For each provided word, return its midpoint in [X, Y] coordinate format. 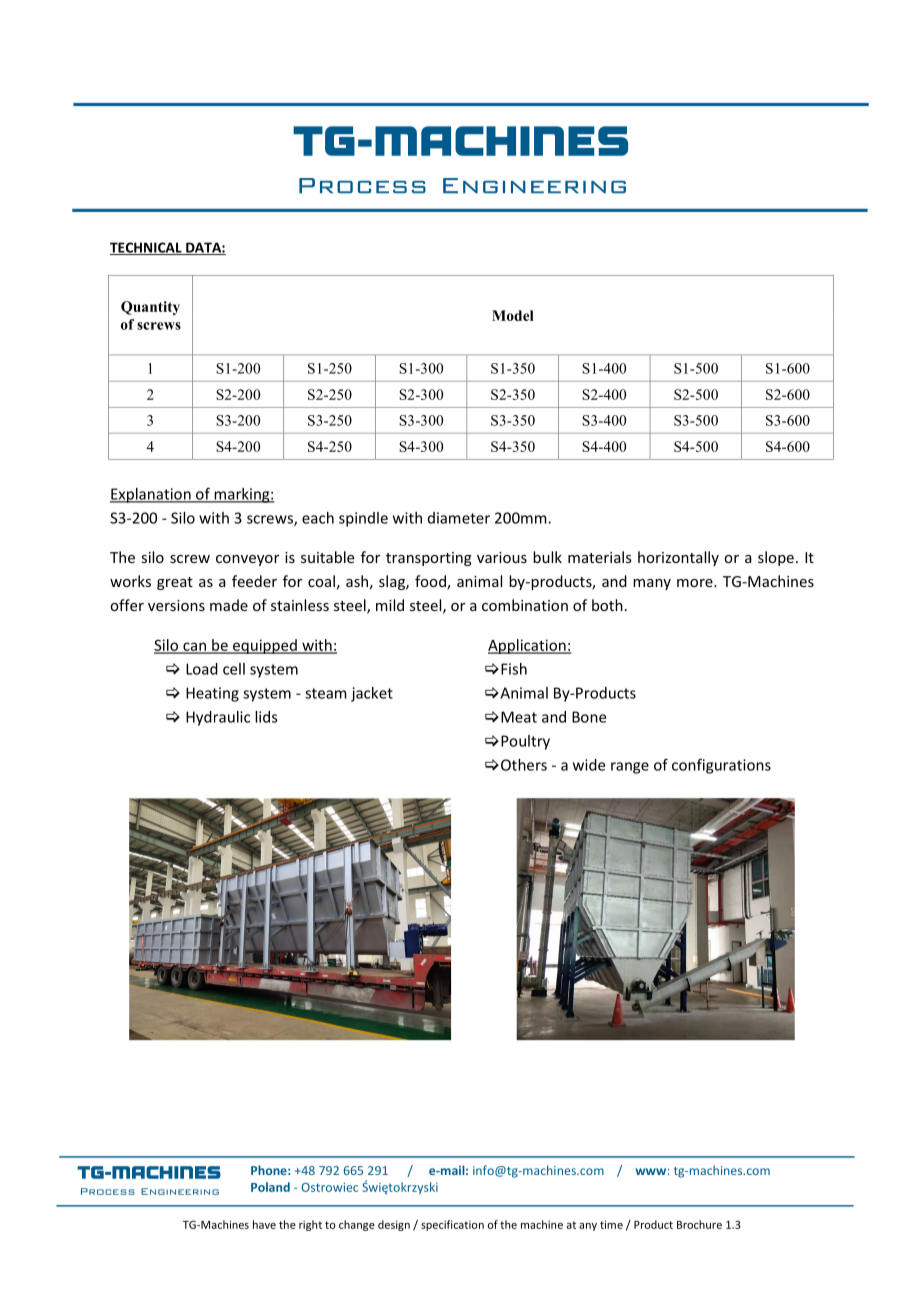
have [264, 1224]
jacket [372, 694]
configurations [721, 766]
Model [513, 315]
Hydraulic [218, 718]
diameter [459, 518]
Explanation [151, 495]
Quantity [150, 308]
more [696, 583]
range [630, 768]
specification [452, 1225]
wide [589, 765]
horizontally [678, 558]
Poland [270, 1187]
